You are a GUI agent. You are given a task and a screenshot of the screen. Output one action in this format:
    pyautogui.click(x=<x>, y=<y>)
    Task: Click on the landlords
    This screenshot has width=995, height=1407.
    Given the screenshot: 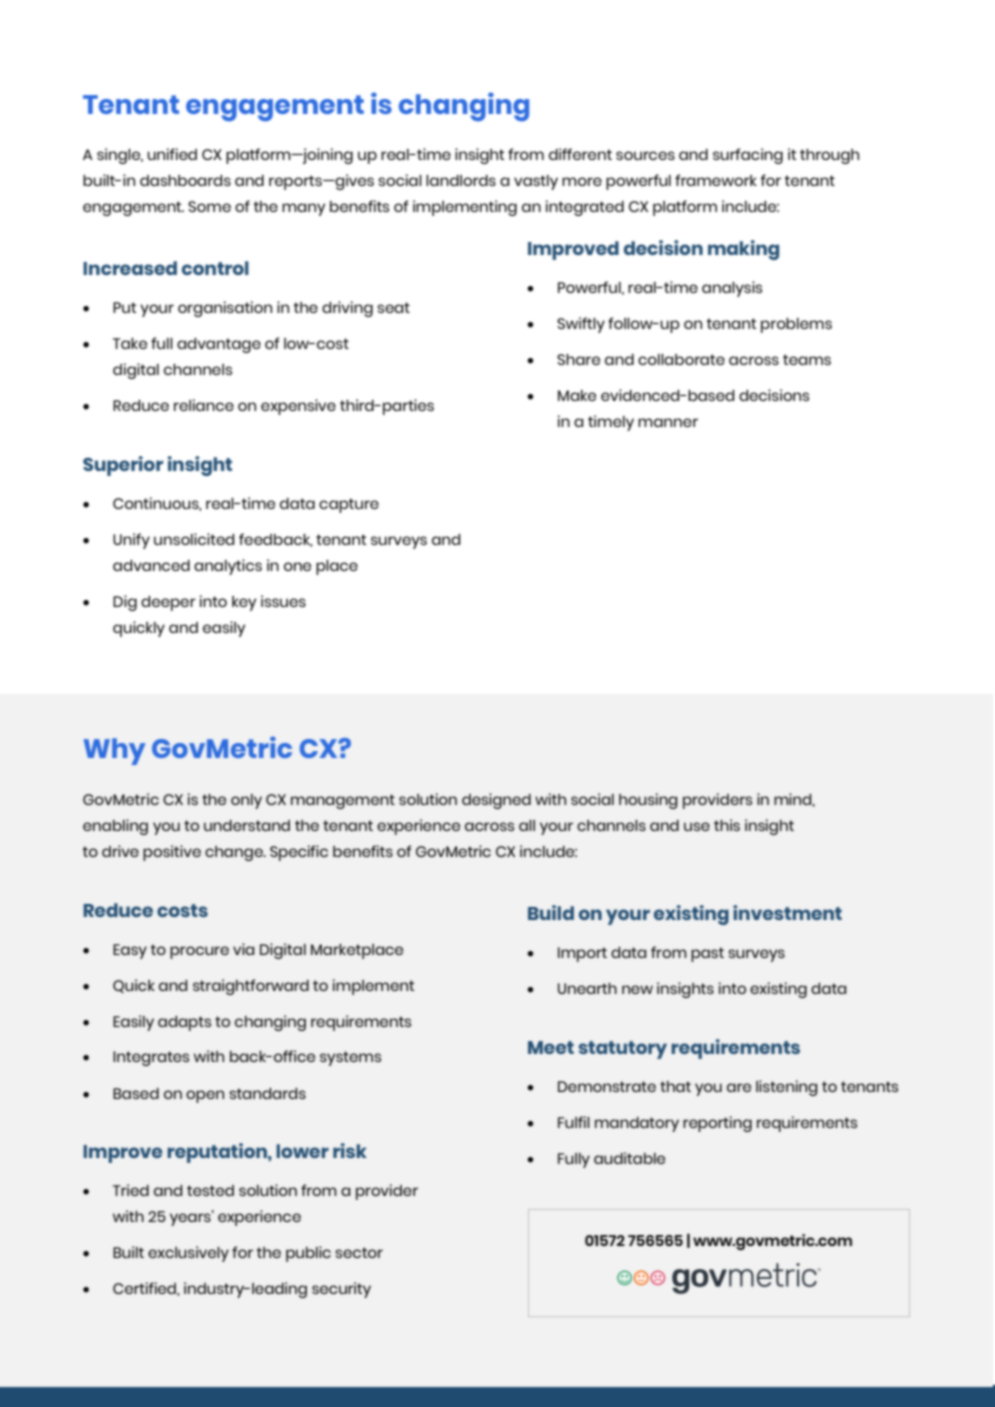 What is the action you would take?
    pyautogui.click(x=461, y=180)
